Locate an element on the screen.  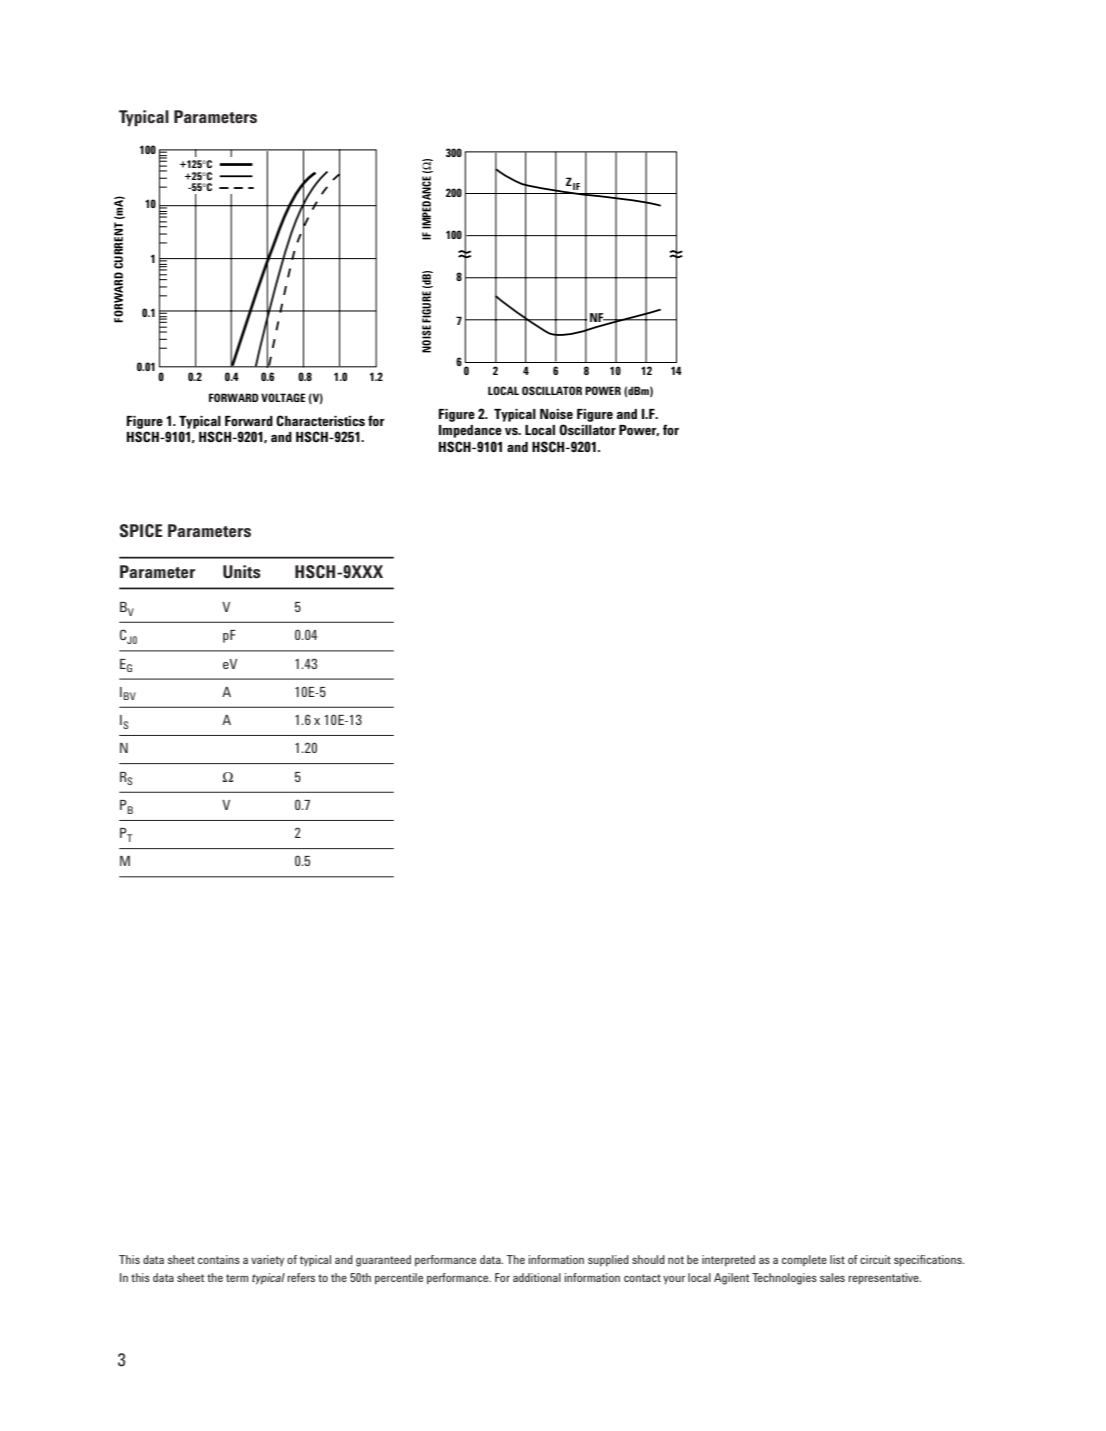
contains is located at coordinates (219, 1259).
